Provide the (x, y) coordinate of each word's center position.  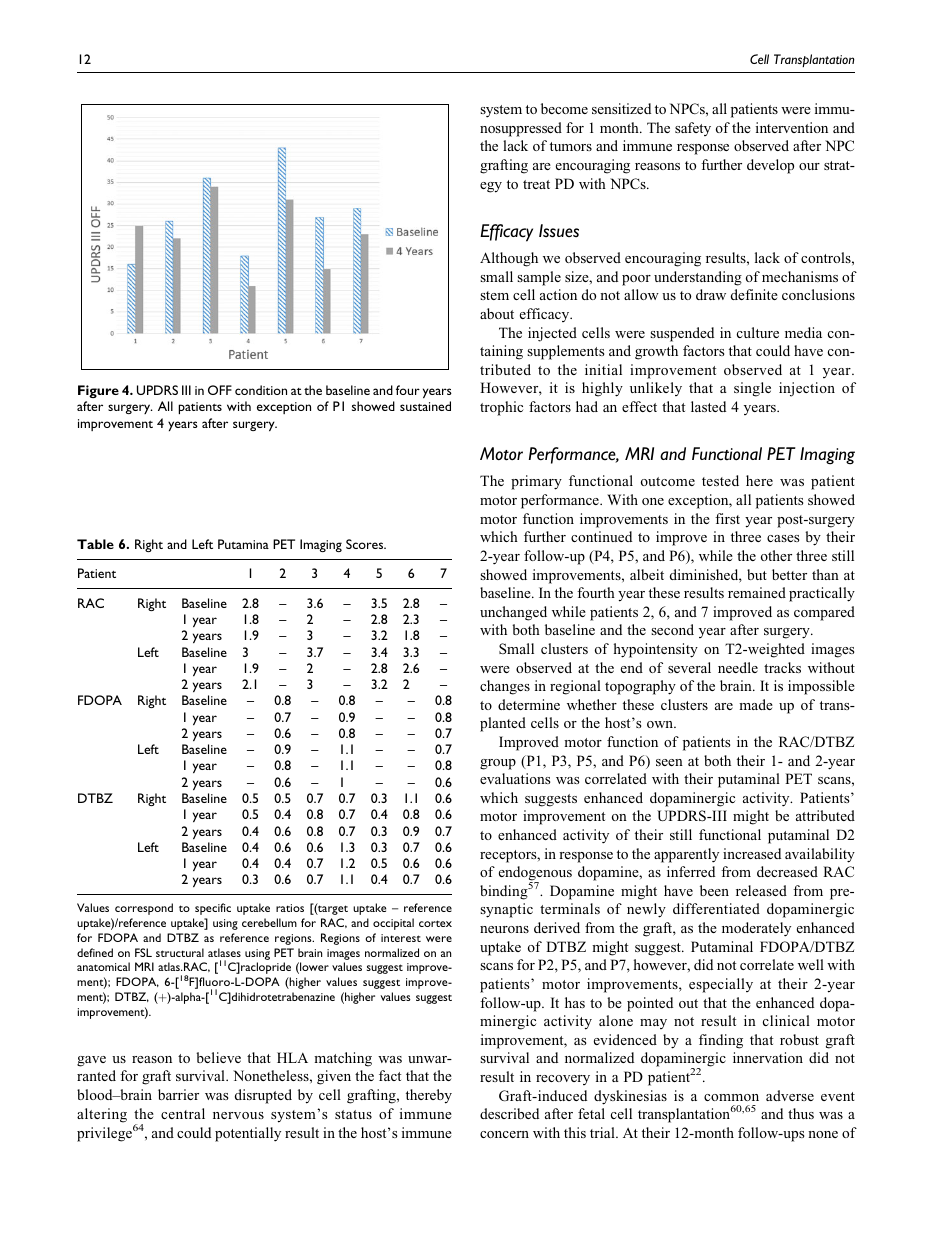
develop (770, 166)
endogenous (535, 875)
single (752, 389)
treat (536, 184)
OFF (220, 390)
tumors (571, 146)
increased (752, 853)
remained (757, 592)
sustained (425, 406)
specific (213, 909)
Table (95, 544)
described (509, 1113)
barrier (178, 1094)
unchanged (513, 613)
